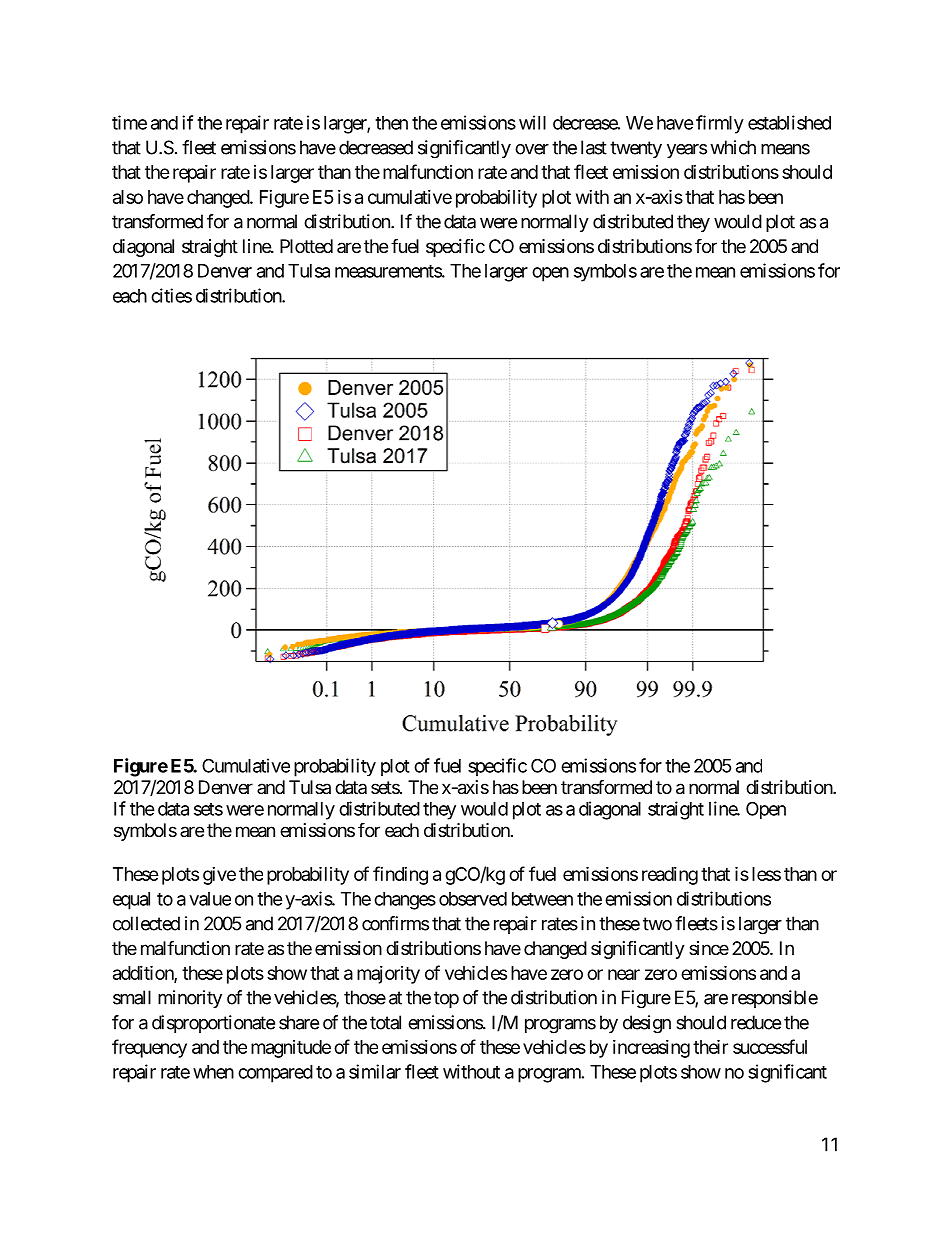 Image resolution: width=952 pixels, height=1233 pixels. I want to click on also, so click(128, 197).
